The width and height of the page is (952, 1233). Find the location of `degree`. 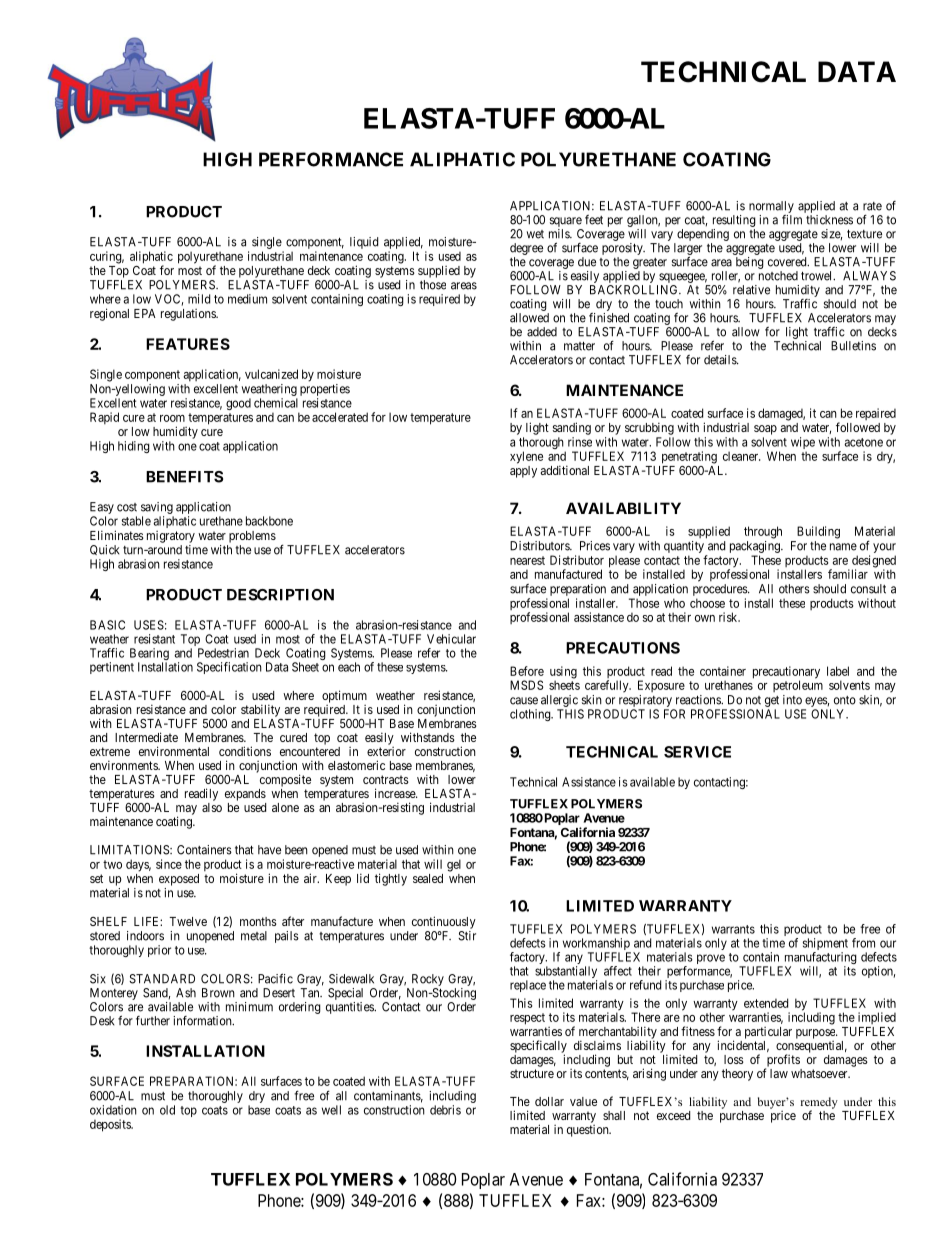

degree is located at coordinates (526, 249).
